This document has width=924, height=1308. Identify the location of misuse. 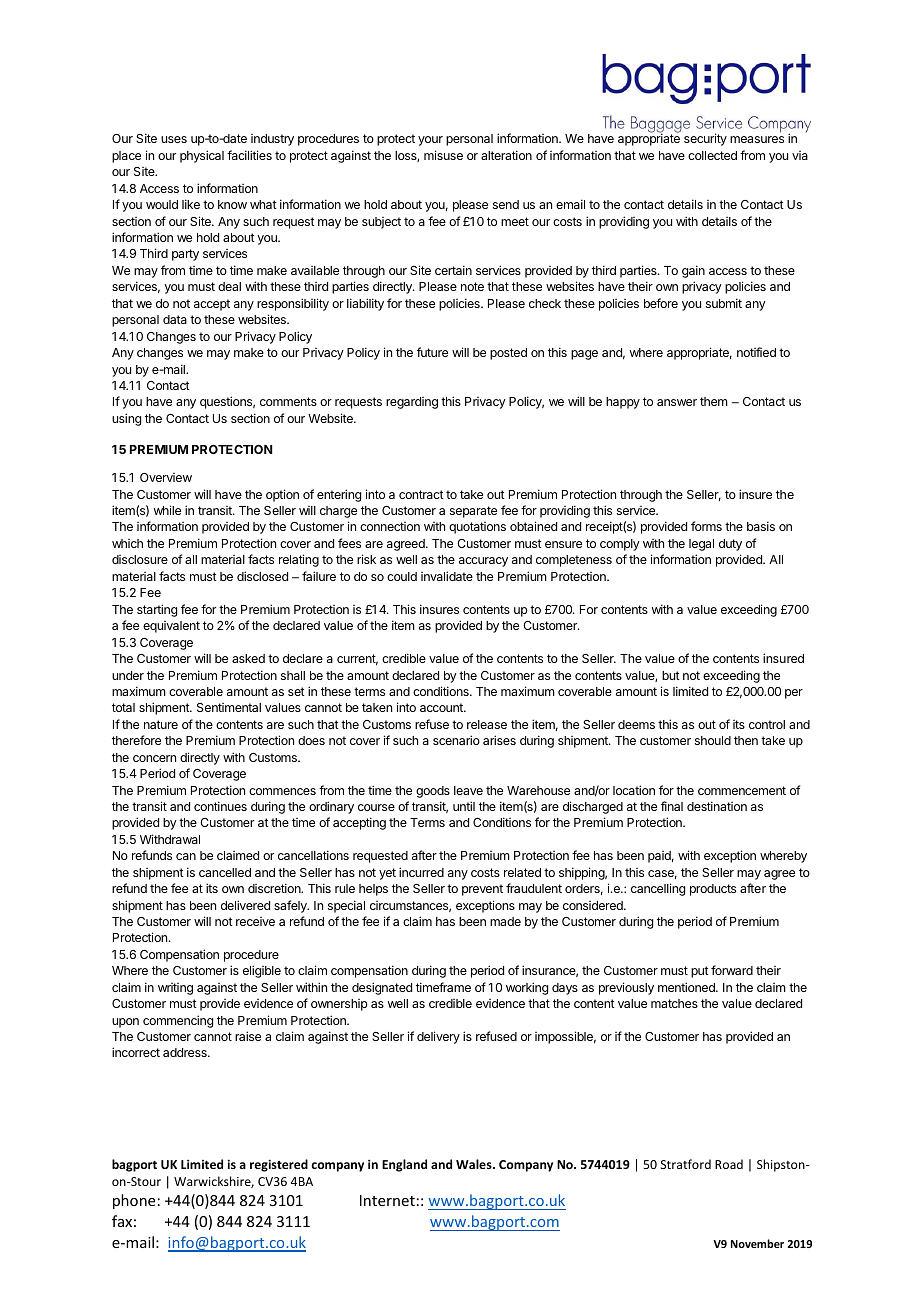
(443, 155).
